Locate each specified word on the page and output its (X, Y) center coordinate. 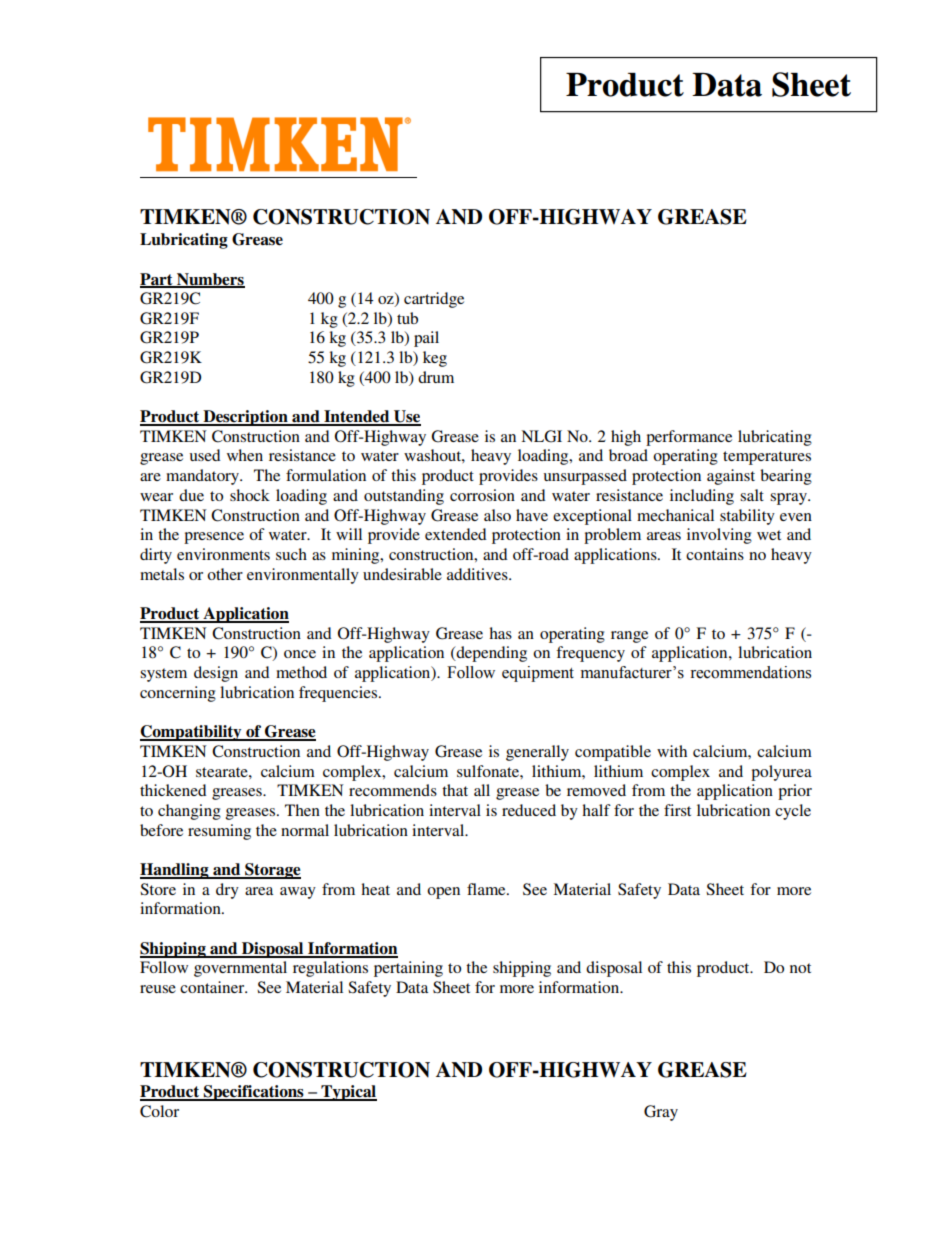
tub (407, 318)
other (225, 574)
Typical (348, 1093)
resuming (219, 832)
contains (715, 554)
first (677, 810)
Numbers (210, 280)
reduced (529, 810)
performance (689, 438)
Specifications (254, 1093)
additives (478, 574)
